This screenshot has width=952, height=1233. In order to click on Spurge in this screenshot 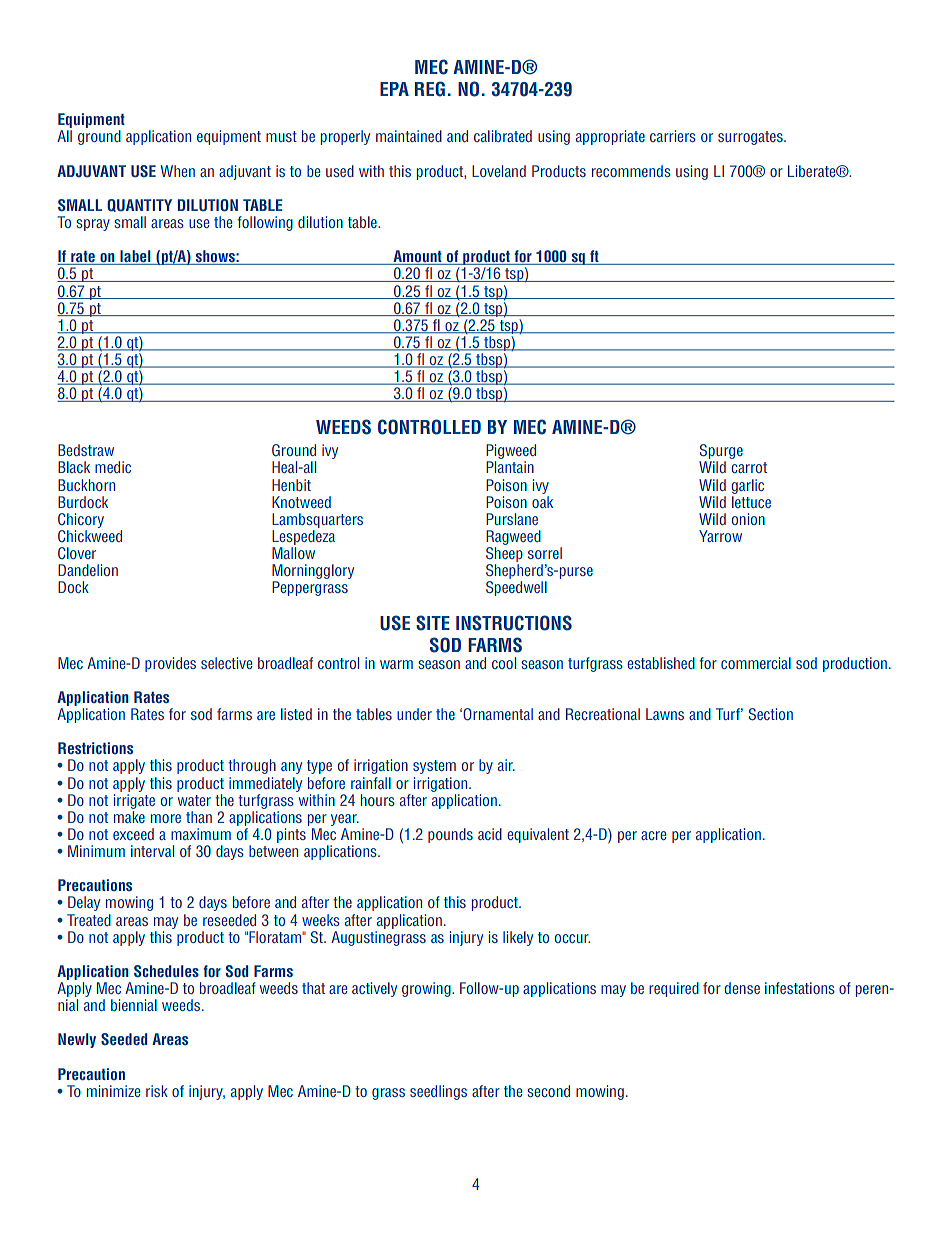, I will do `click(721, 453)`.
